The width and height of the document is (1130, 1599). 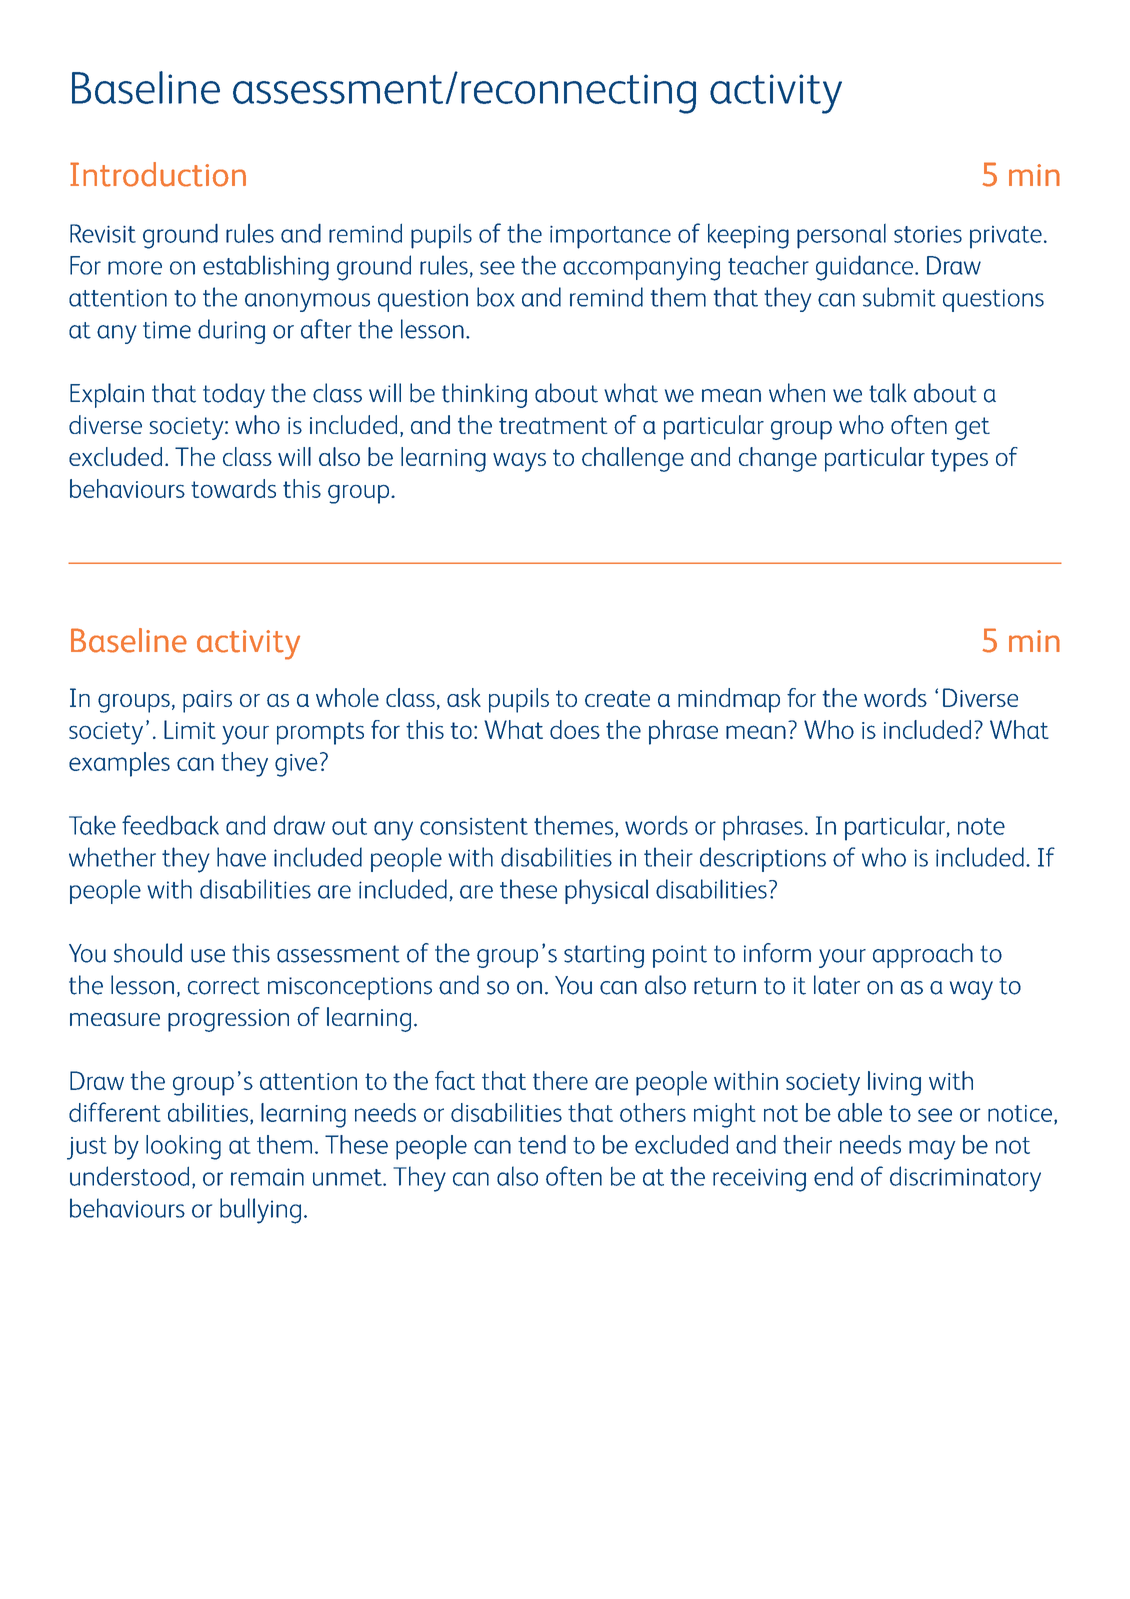 What do you see at coordinates (183, 1147) in the document?
I see `looking` at bounding box center [183, 1147].
